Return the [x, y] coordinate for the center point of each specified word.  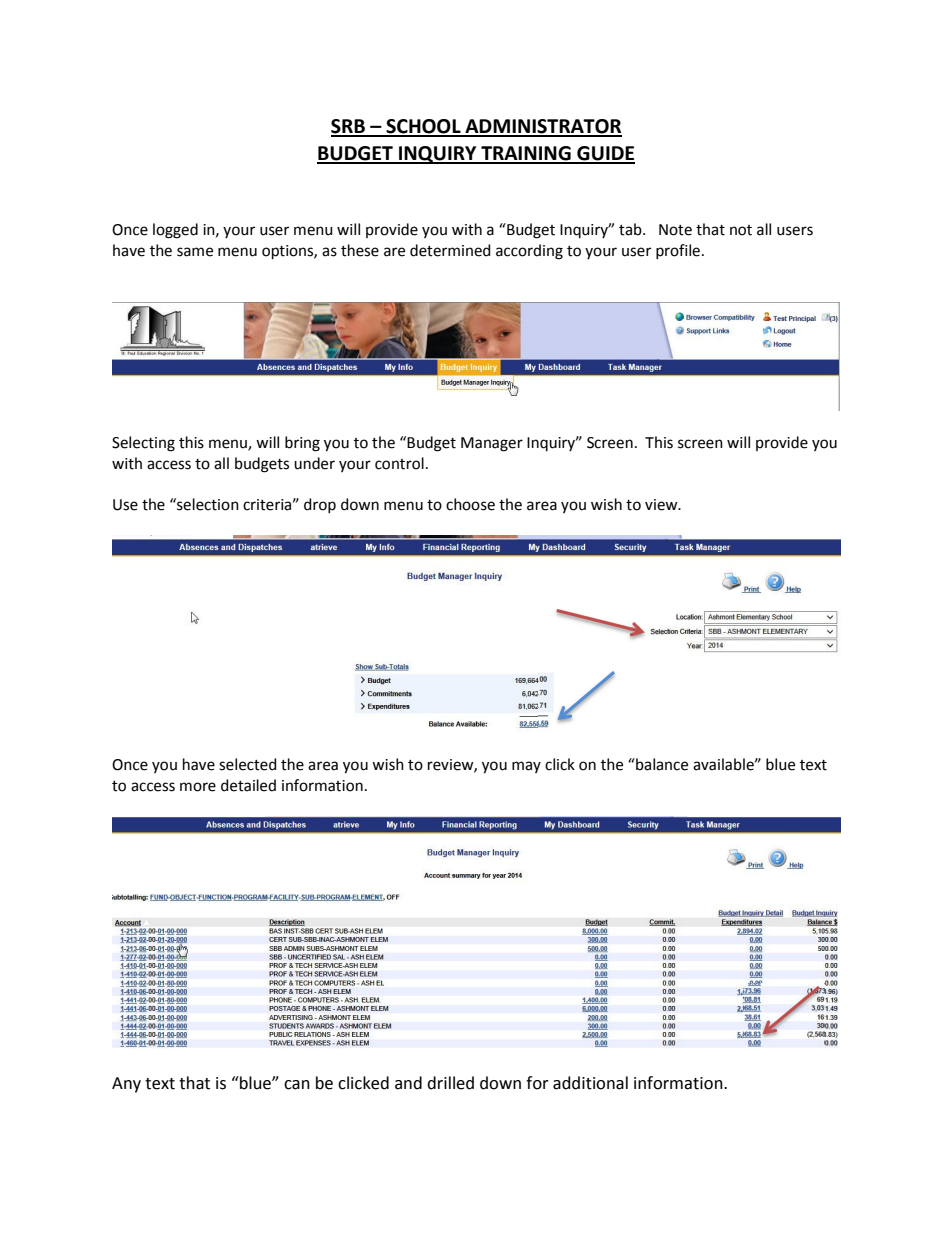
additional [590, 1083]
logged [175, 231]
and [408, 1083]
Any [126, 1085]
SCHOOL [423, 127]
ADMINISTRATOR [542, 127]
